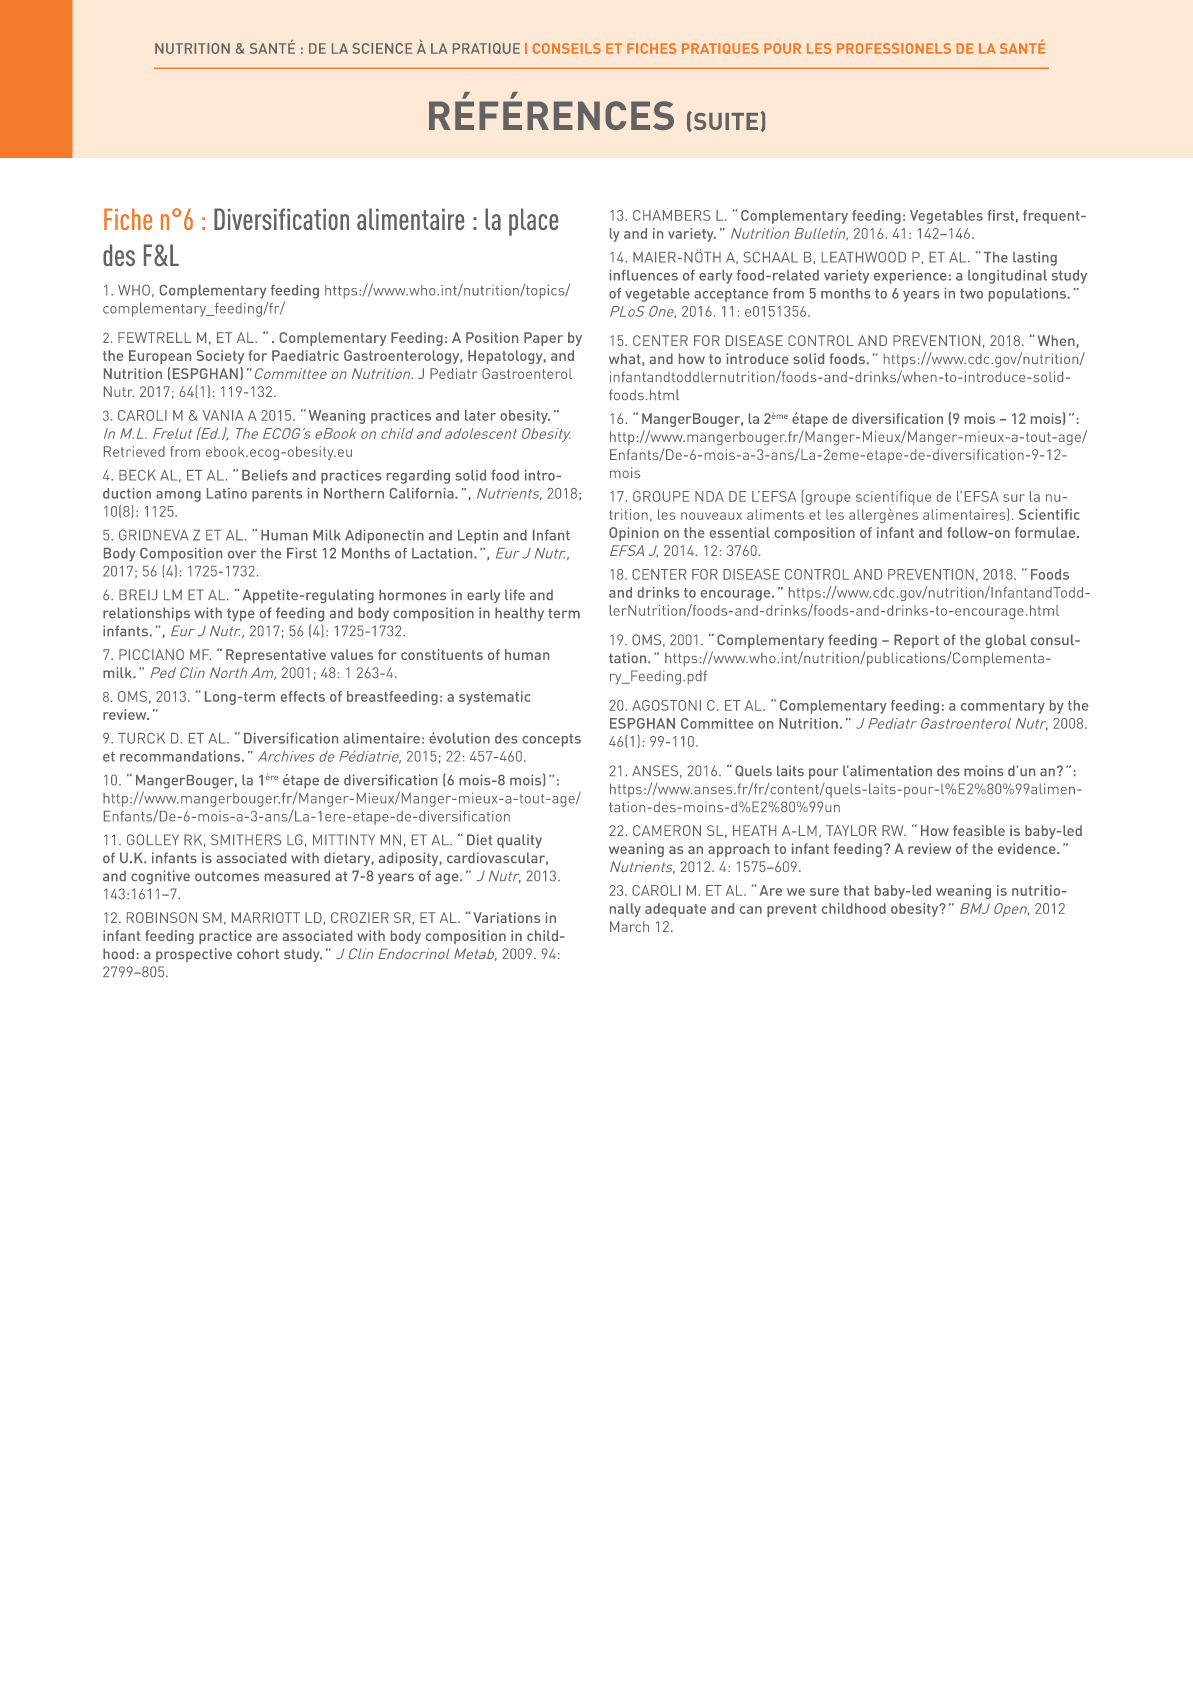 This screenshot has height=1688, width=1193. Describe the element at coordinates (856, 890) in the screenshot. I see `that` at that location.
